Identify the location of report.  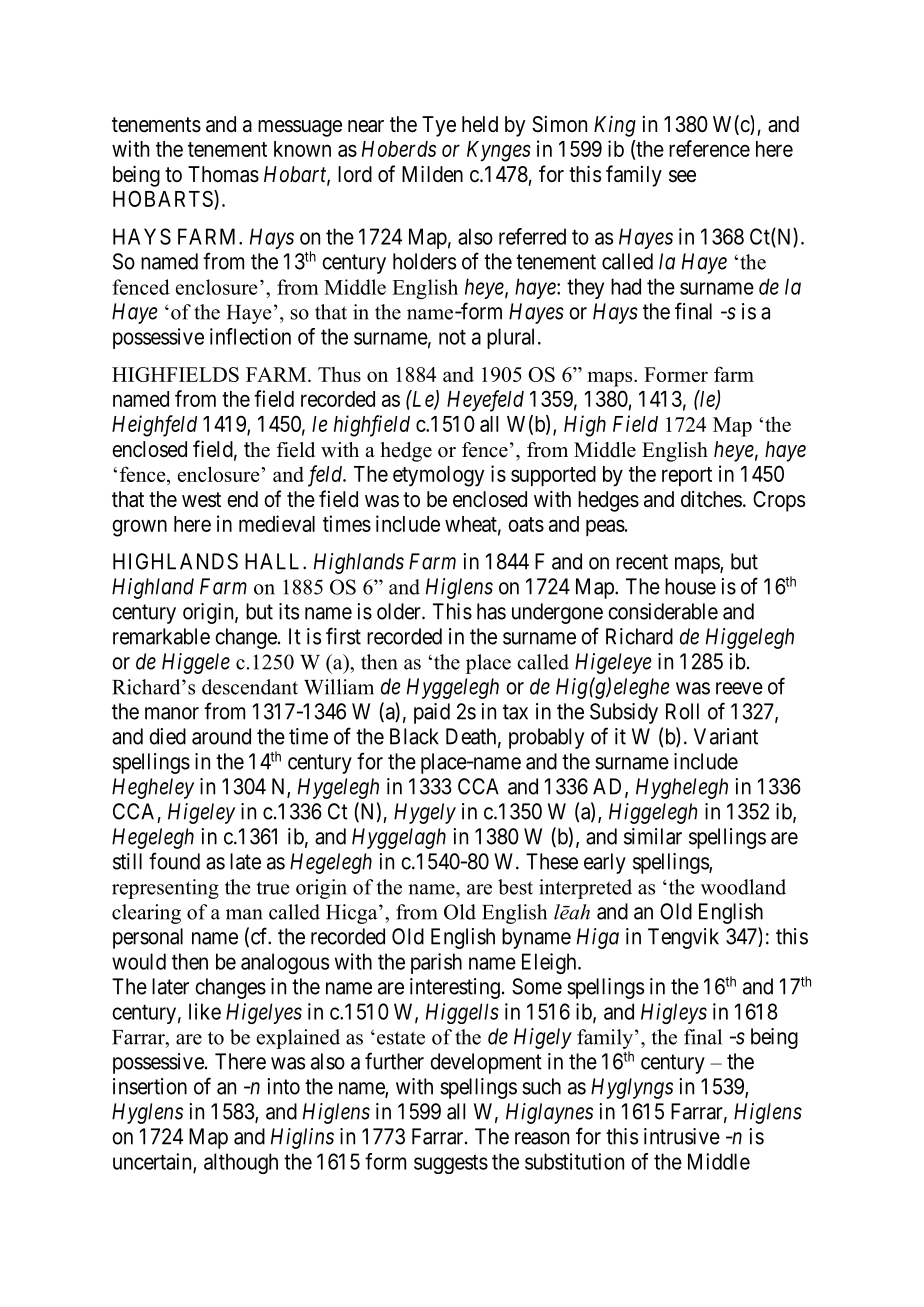
(687, 476).
